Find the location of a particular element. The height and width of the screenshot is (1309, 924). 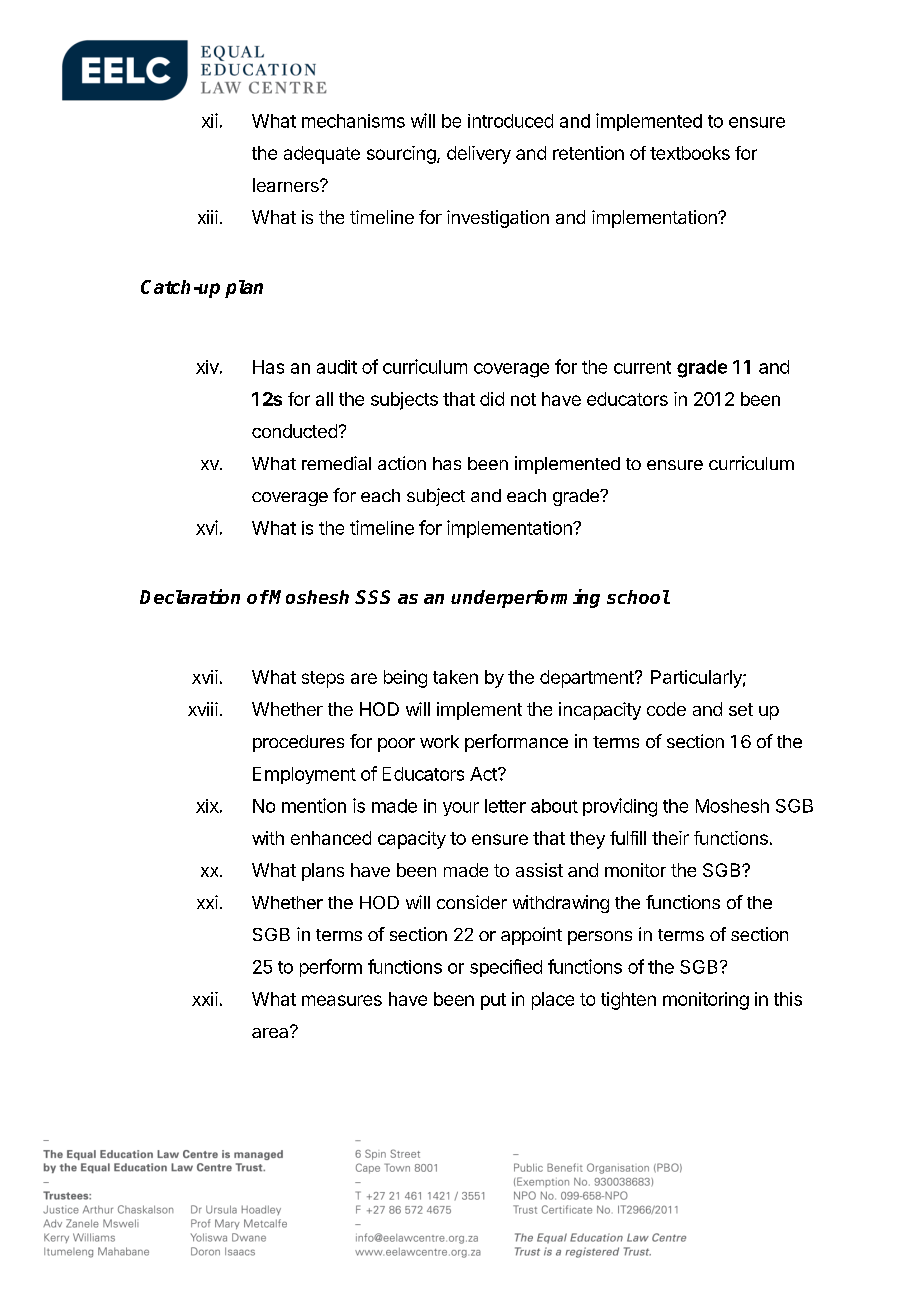

learners is located at coordinates (287, 185).
